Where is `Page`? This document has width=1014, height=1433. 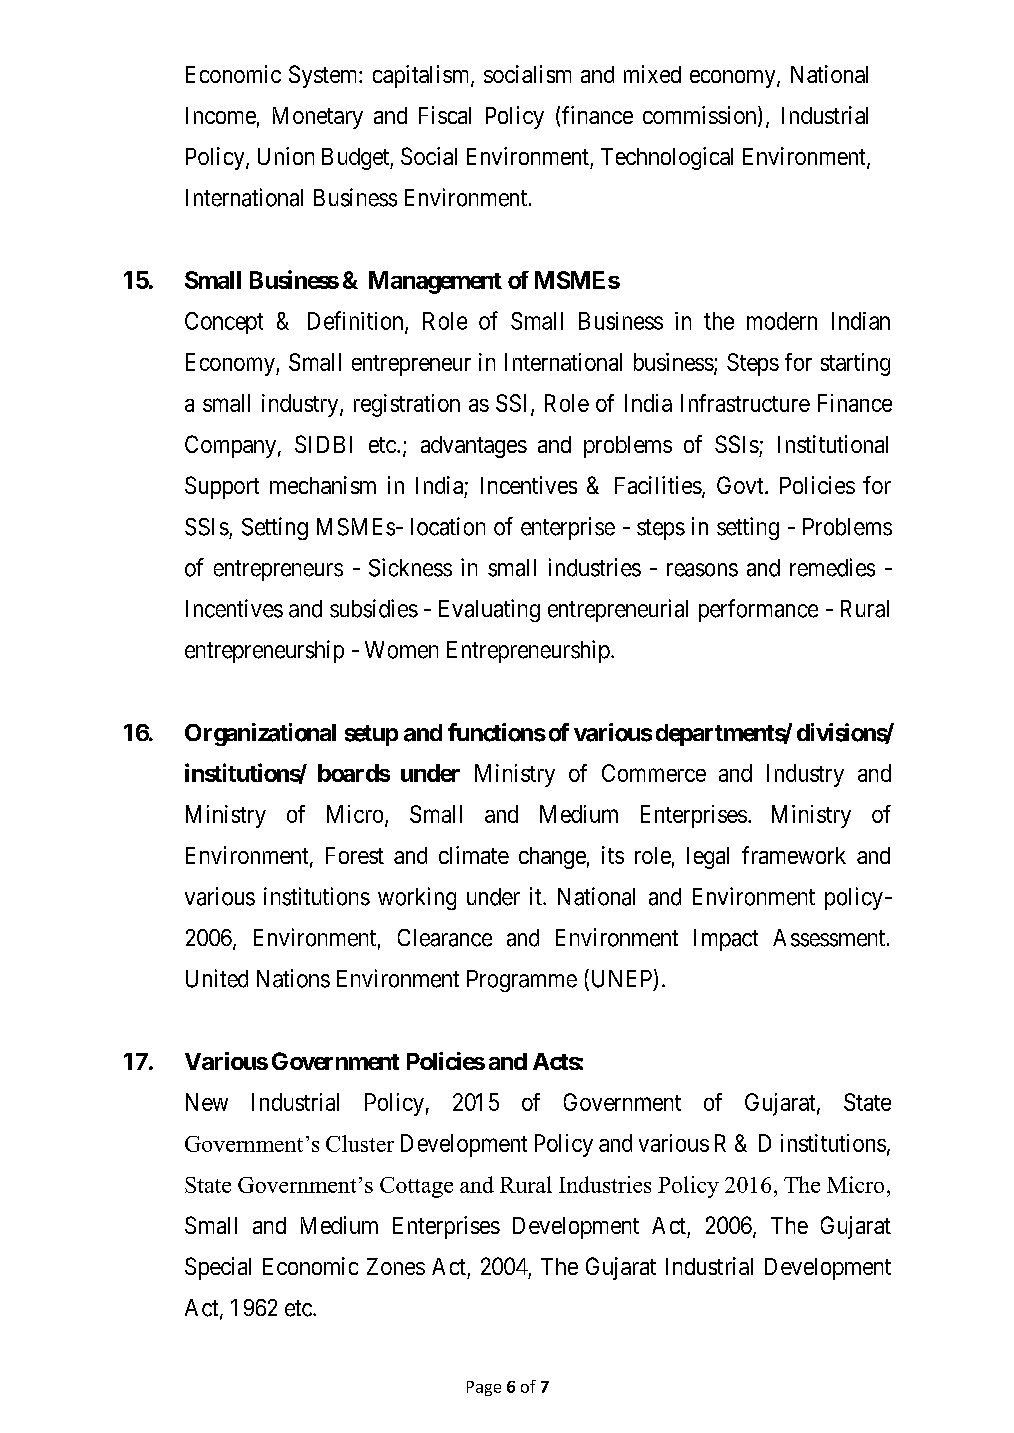
Page is located at coordinates (484, 1388).
